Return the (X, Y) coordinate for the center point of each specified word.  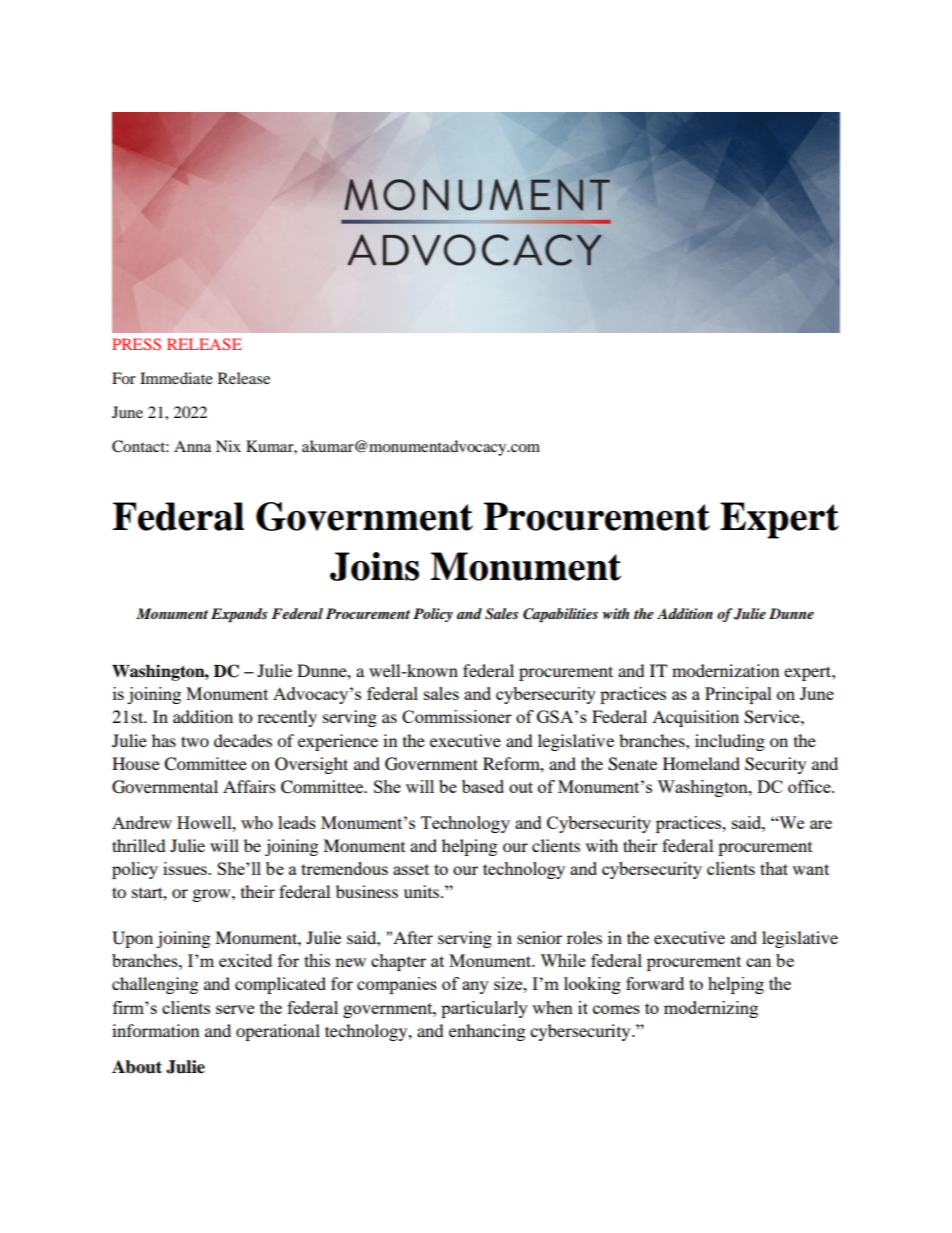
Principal (738, 695)
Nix (228, 446)
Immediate (176, 378)
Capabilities (560, 615)
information (155, 1030)
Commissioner (457, 716)
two (195, 741)
